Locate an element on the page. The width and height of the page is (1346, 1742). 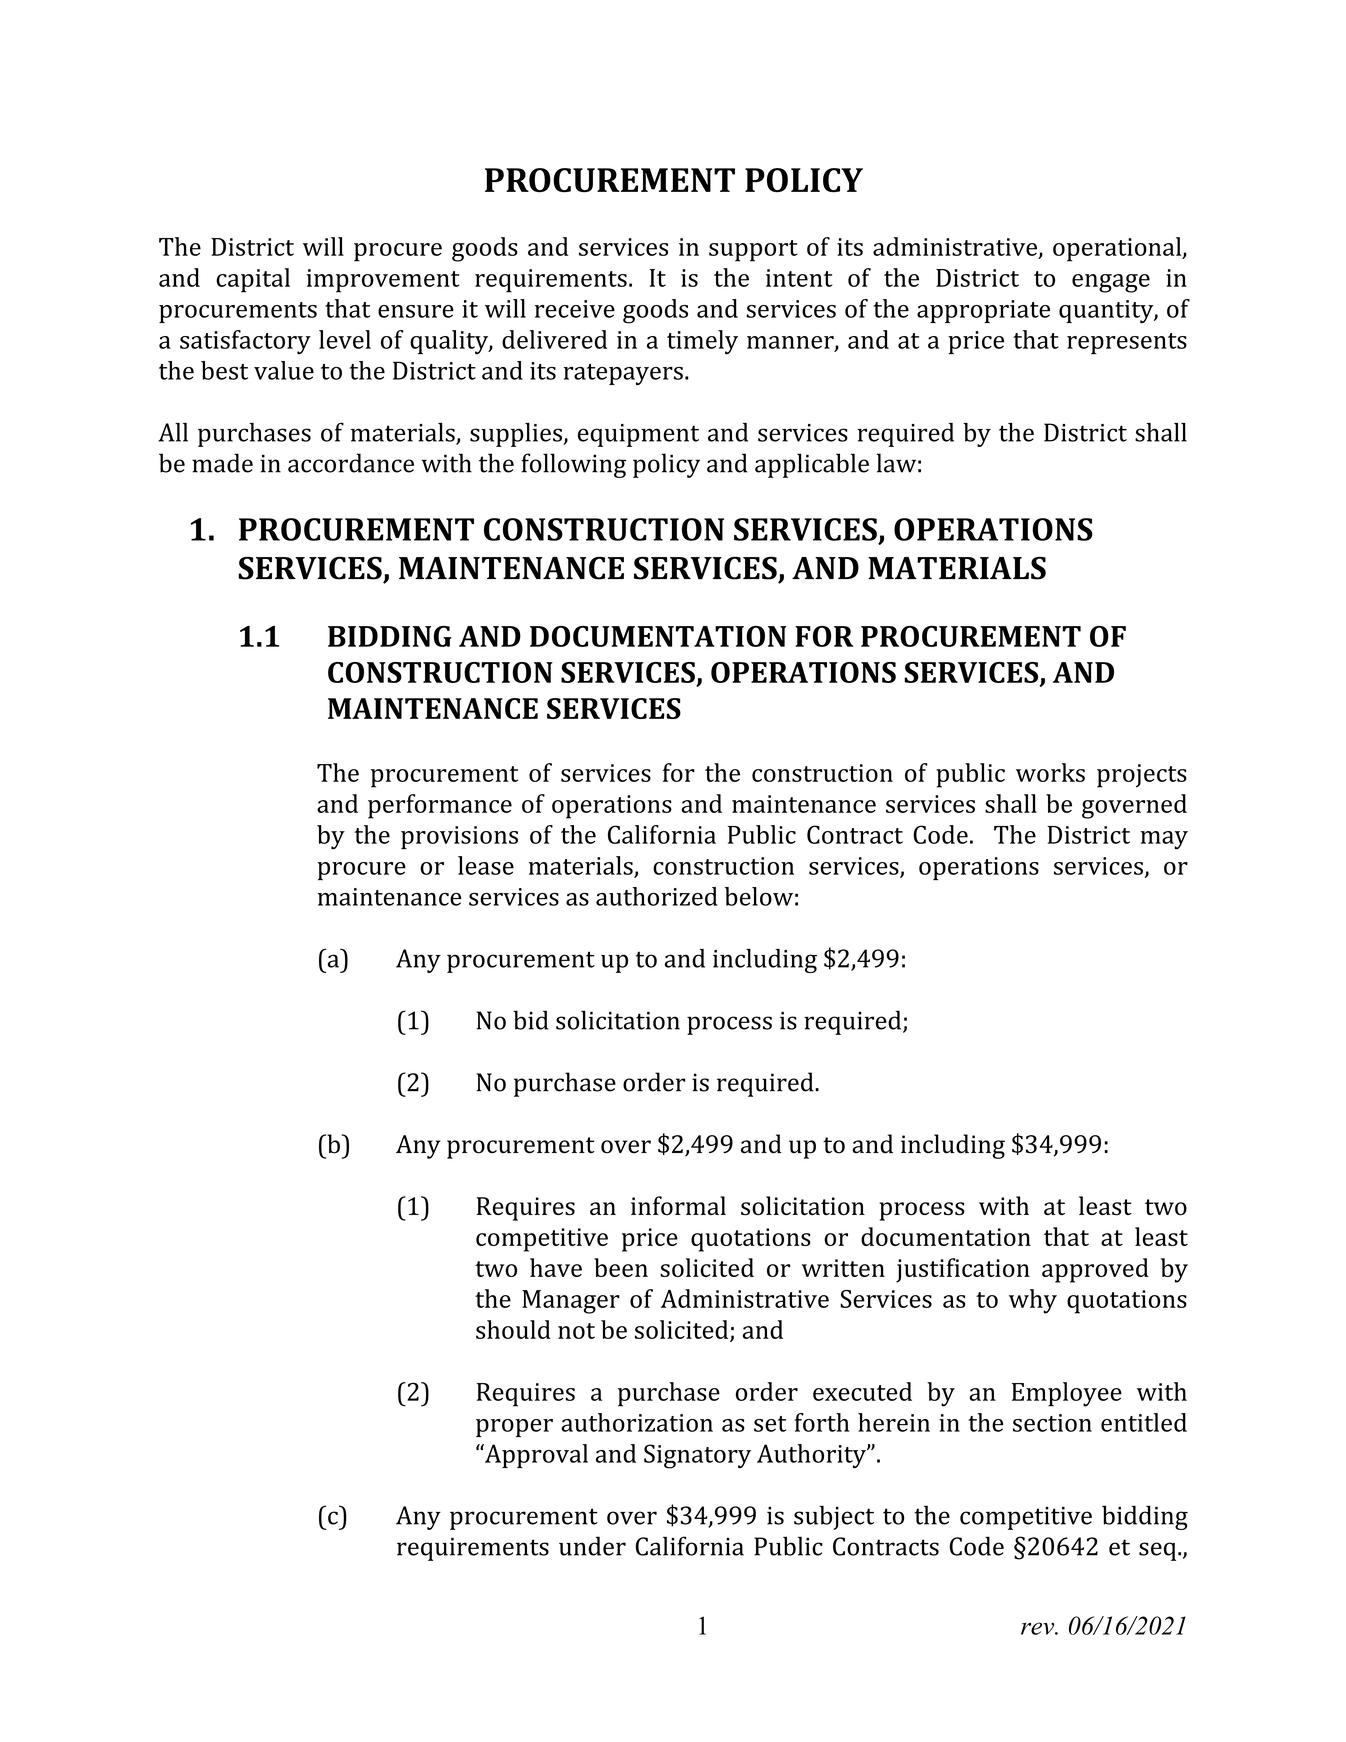
seq is located at coordinates (1159, 1551).
